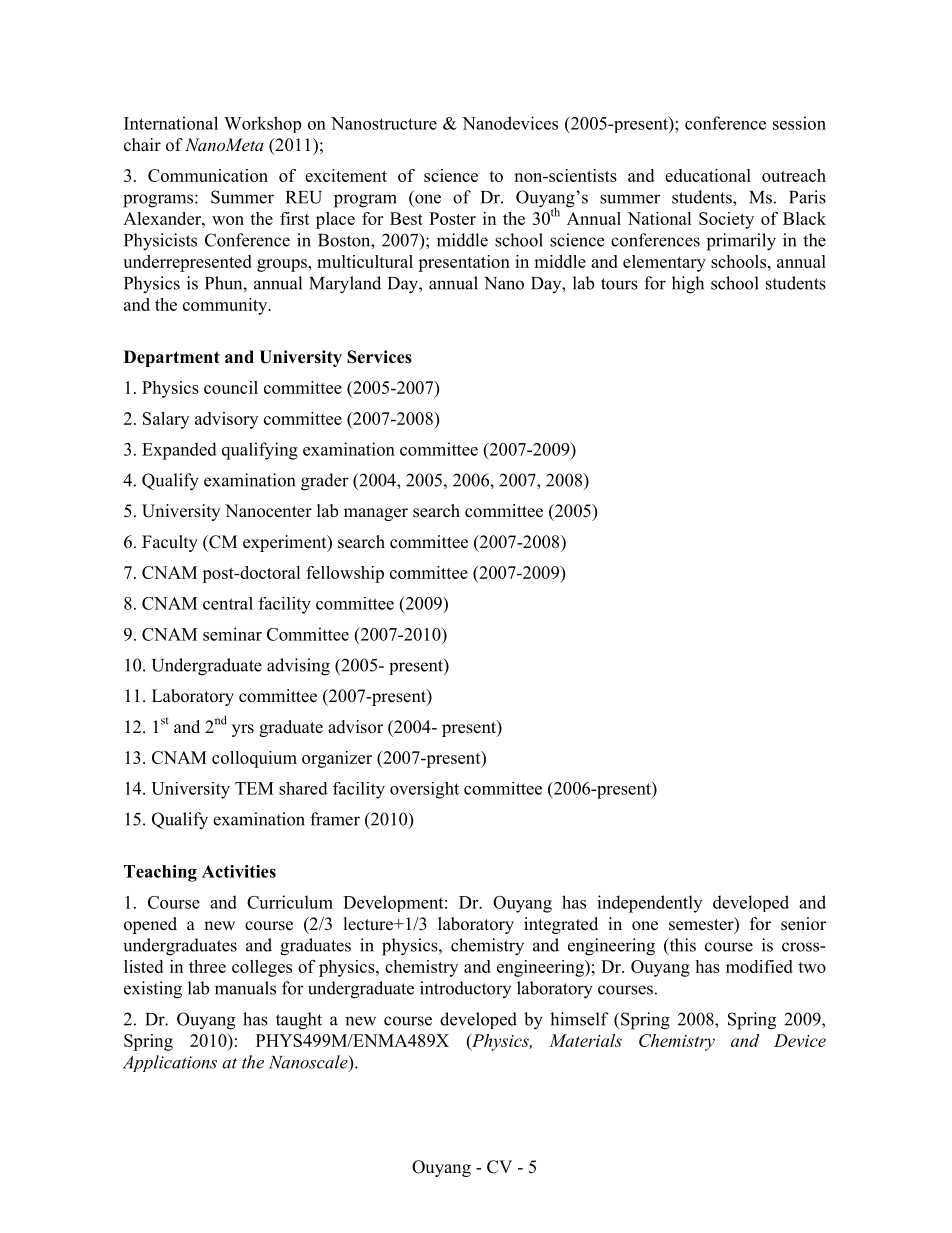 The height and width of the screenshot is (1233, 952). What do you see at coordinates (708, 175) in the screenshot?
I see `educational` at bounding box center [708, 175].
